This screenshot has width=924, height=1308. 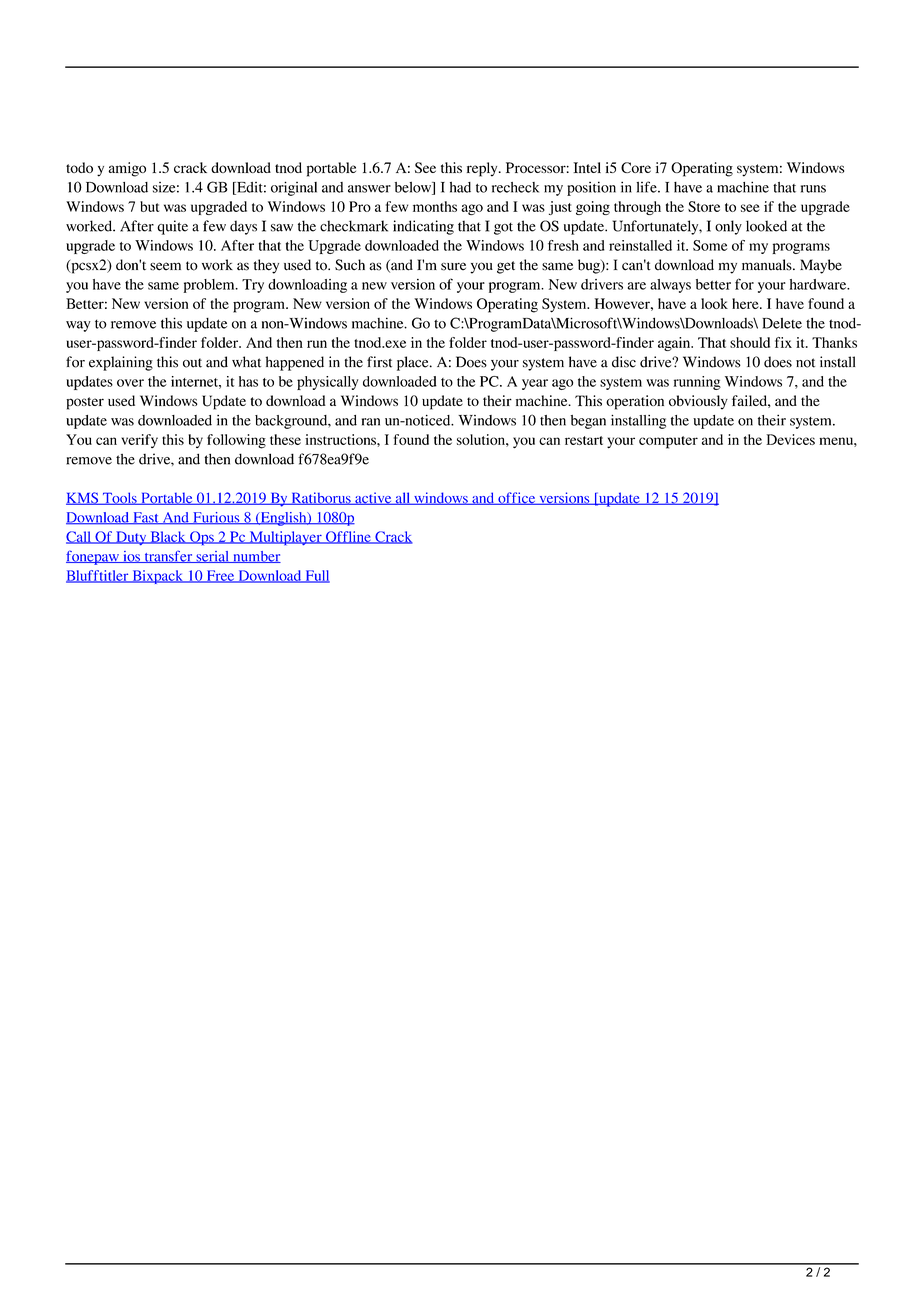 I want to click on runs, so click(x=813, y=189).
